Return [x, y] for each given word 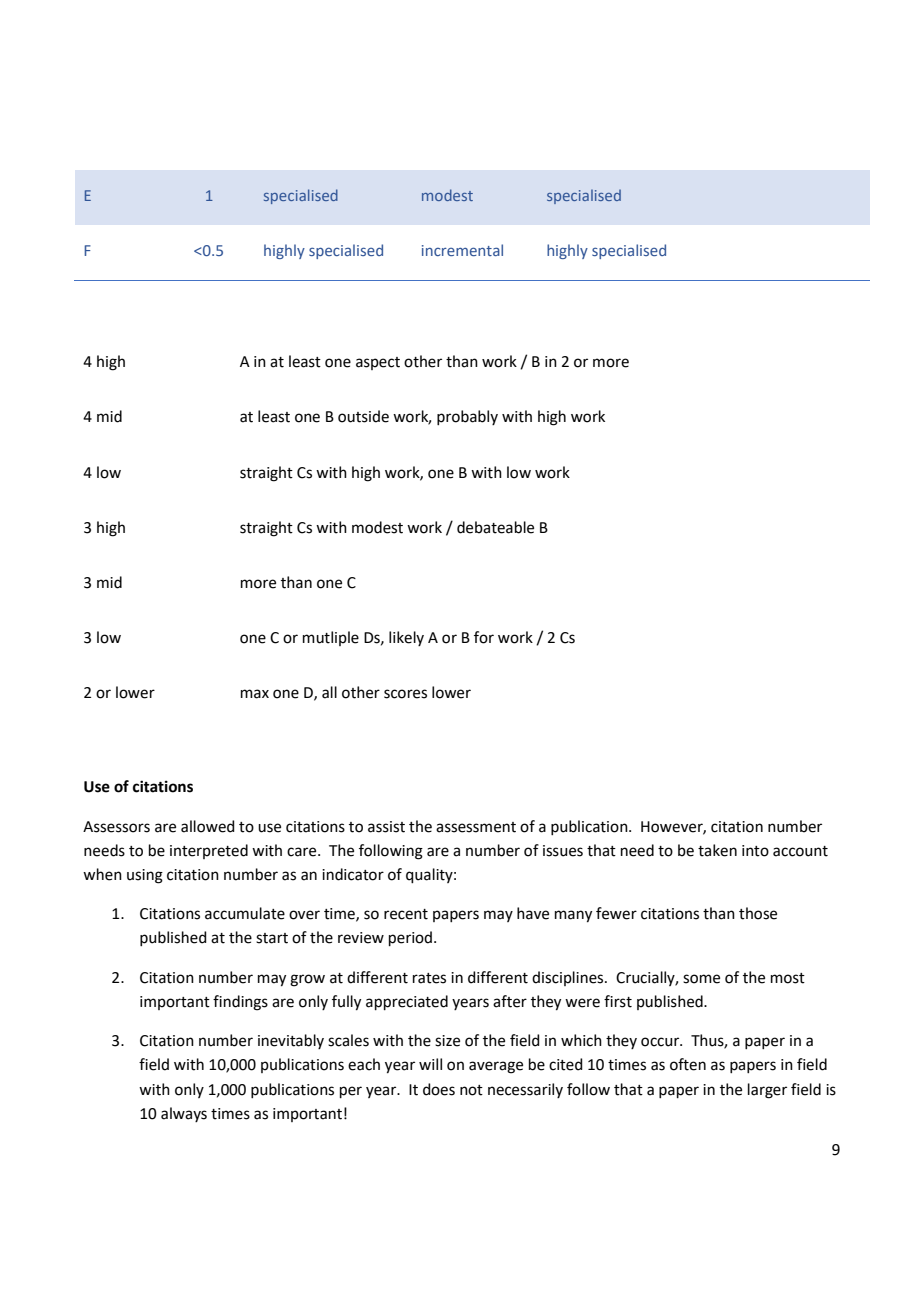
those [758, 913]
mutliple [331, 638]
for [484, 637]
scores [405, 694]
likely [406, 638]
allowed [208, 826]
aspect [378, 363]
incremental [462, 250]
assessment [476, 827]
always [184, 1114]
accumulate [245, 913]
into [755, 851]
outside [363, 416]
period [410, 938]
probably [467, 417]
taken [717, 850]
